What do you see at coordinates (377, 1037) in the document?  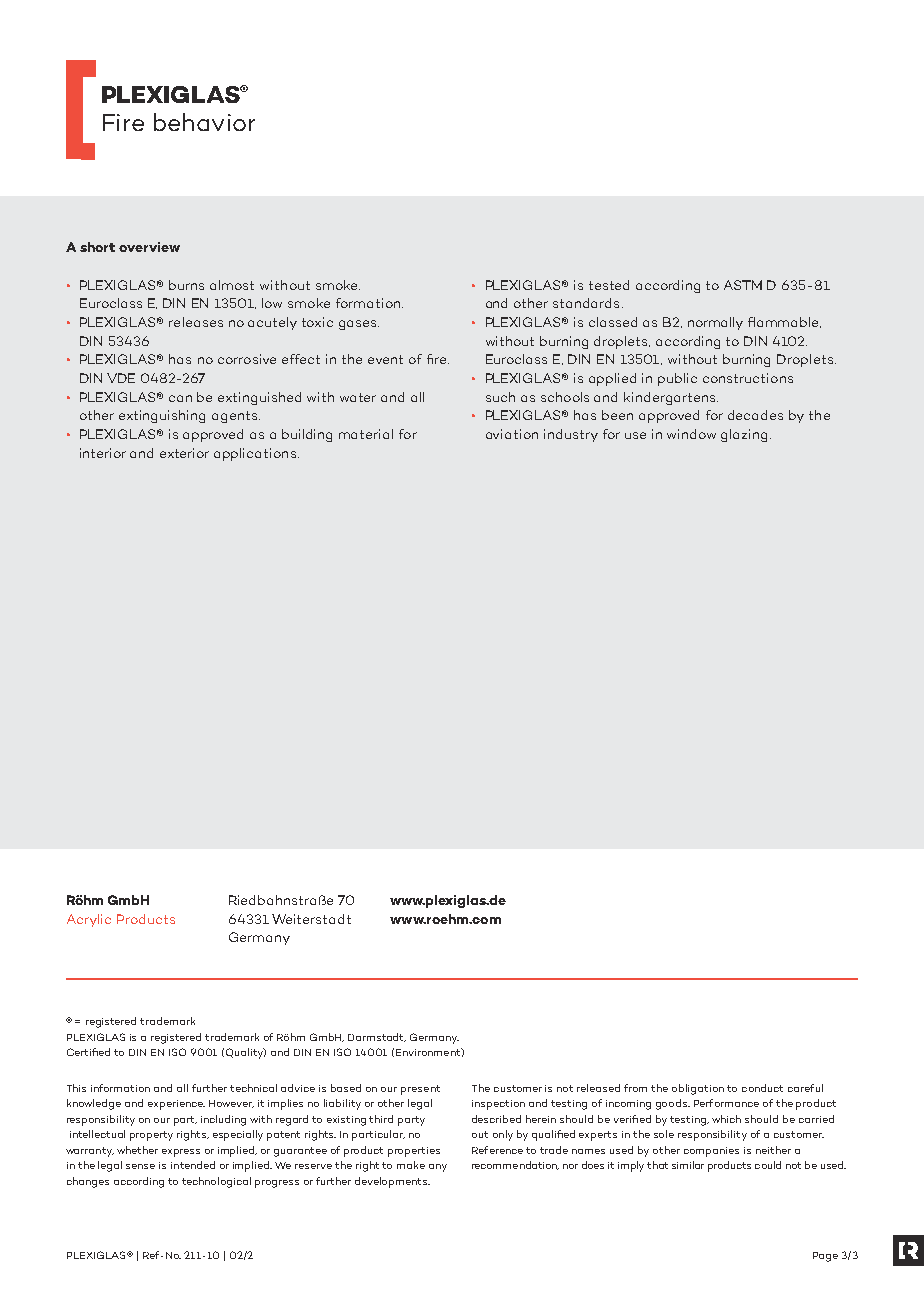 I see `Darmstadt` at bounding box center [377, 1037].
